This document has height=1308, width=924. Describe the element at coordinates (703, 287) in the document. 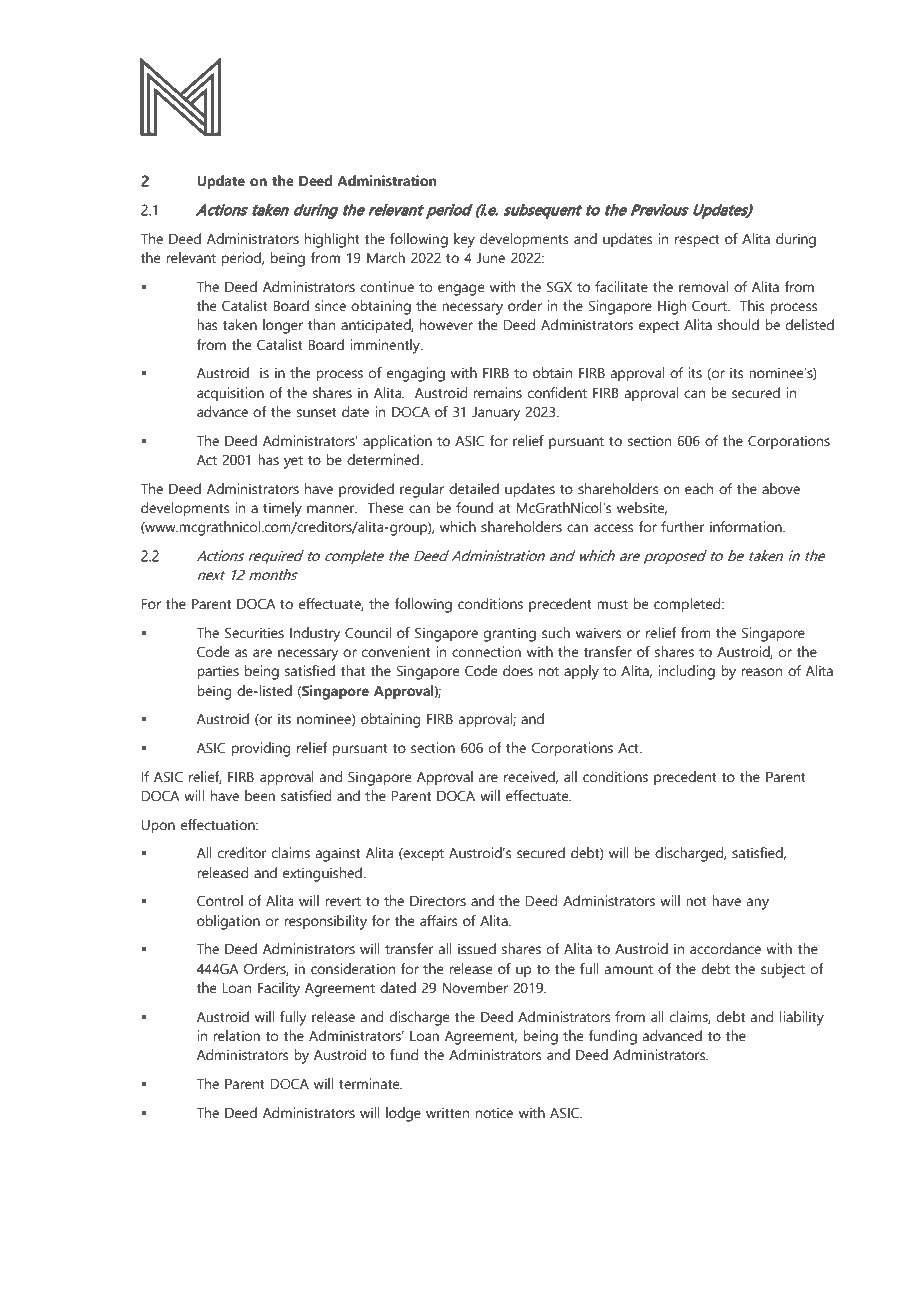

I see `removal` at that location.
